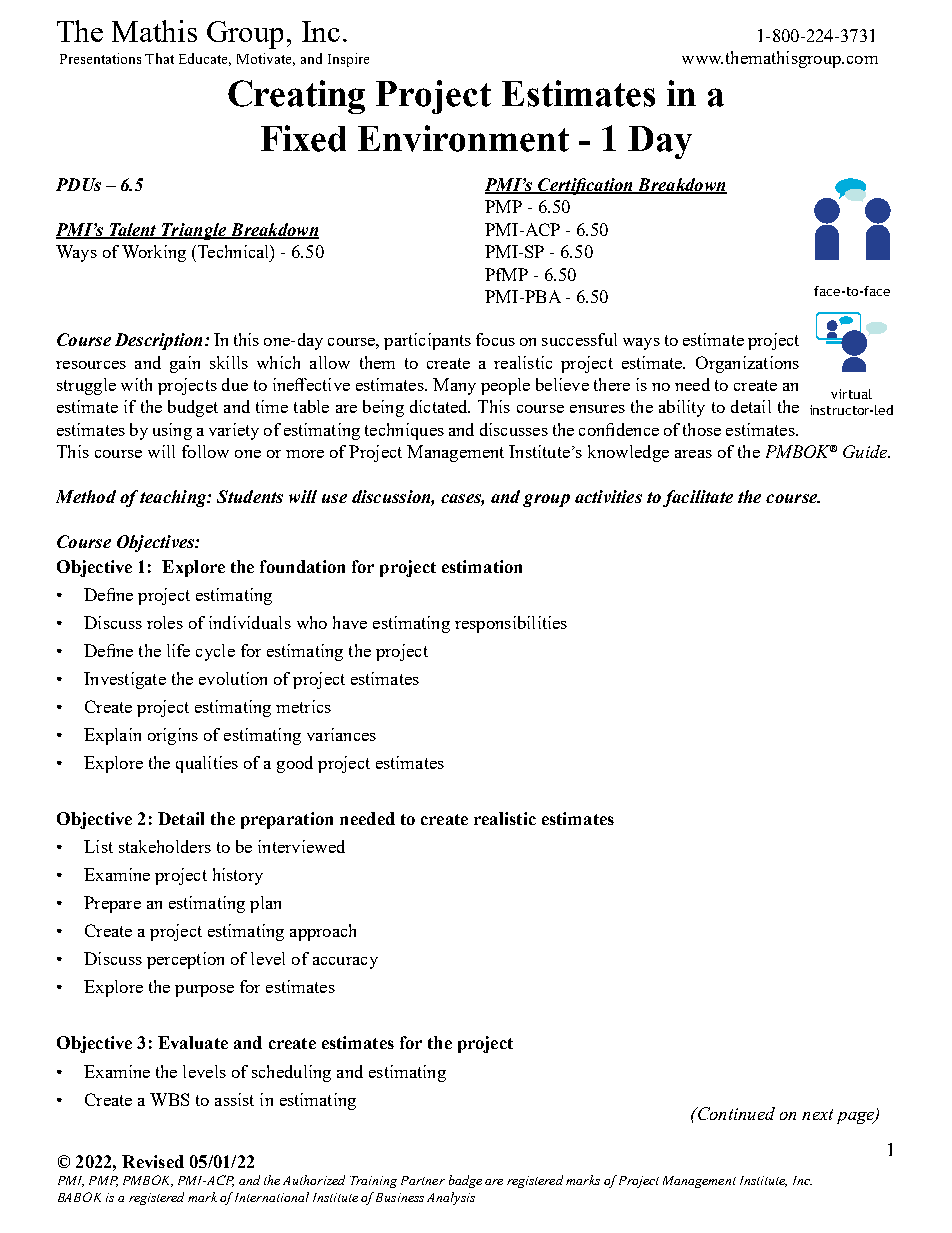 The height and width of the screenshot is (1233, 952). I want to click on Certification, so click(585, 186).
